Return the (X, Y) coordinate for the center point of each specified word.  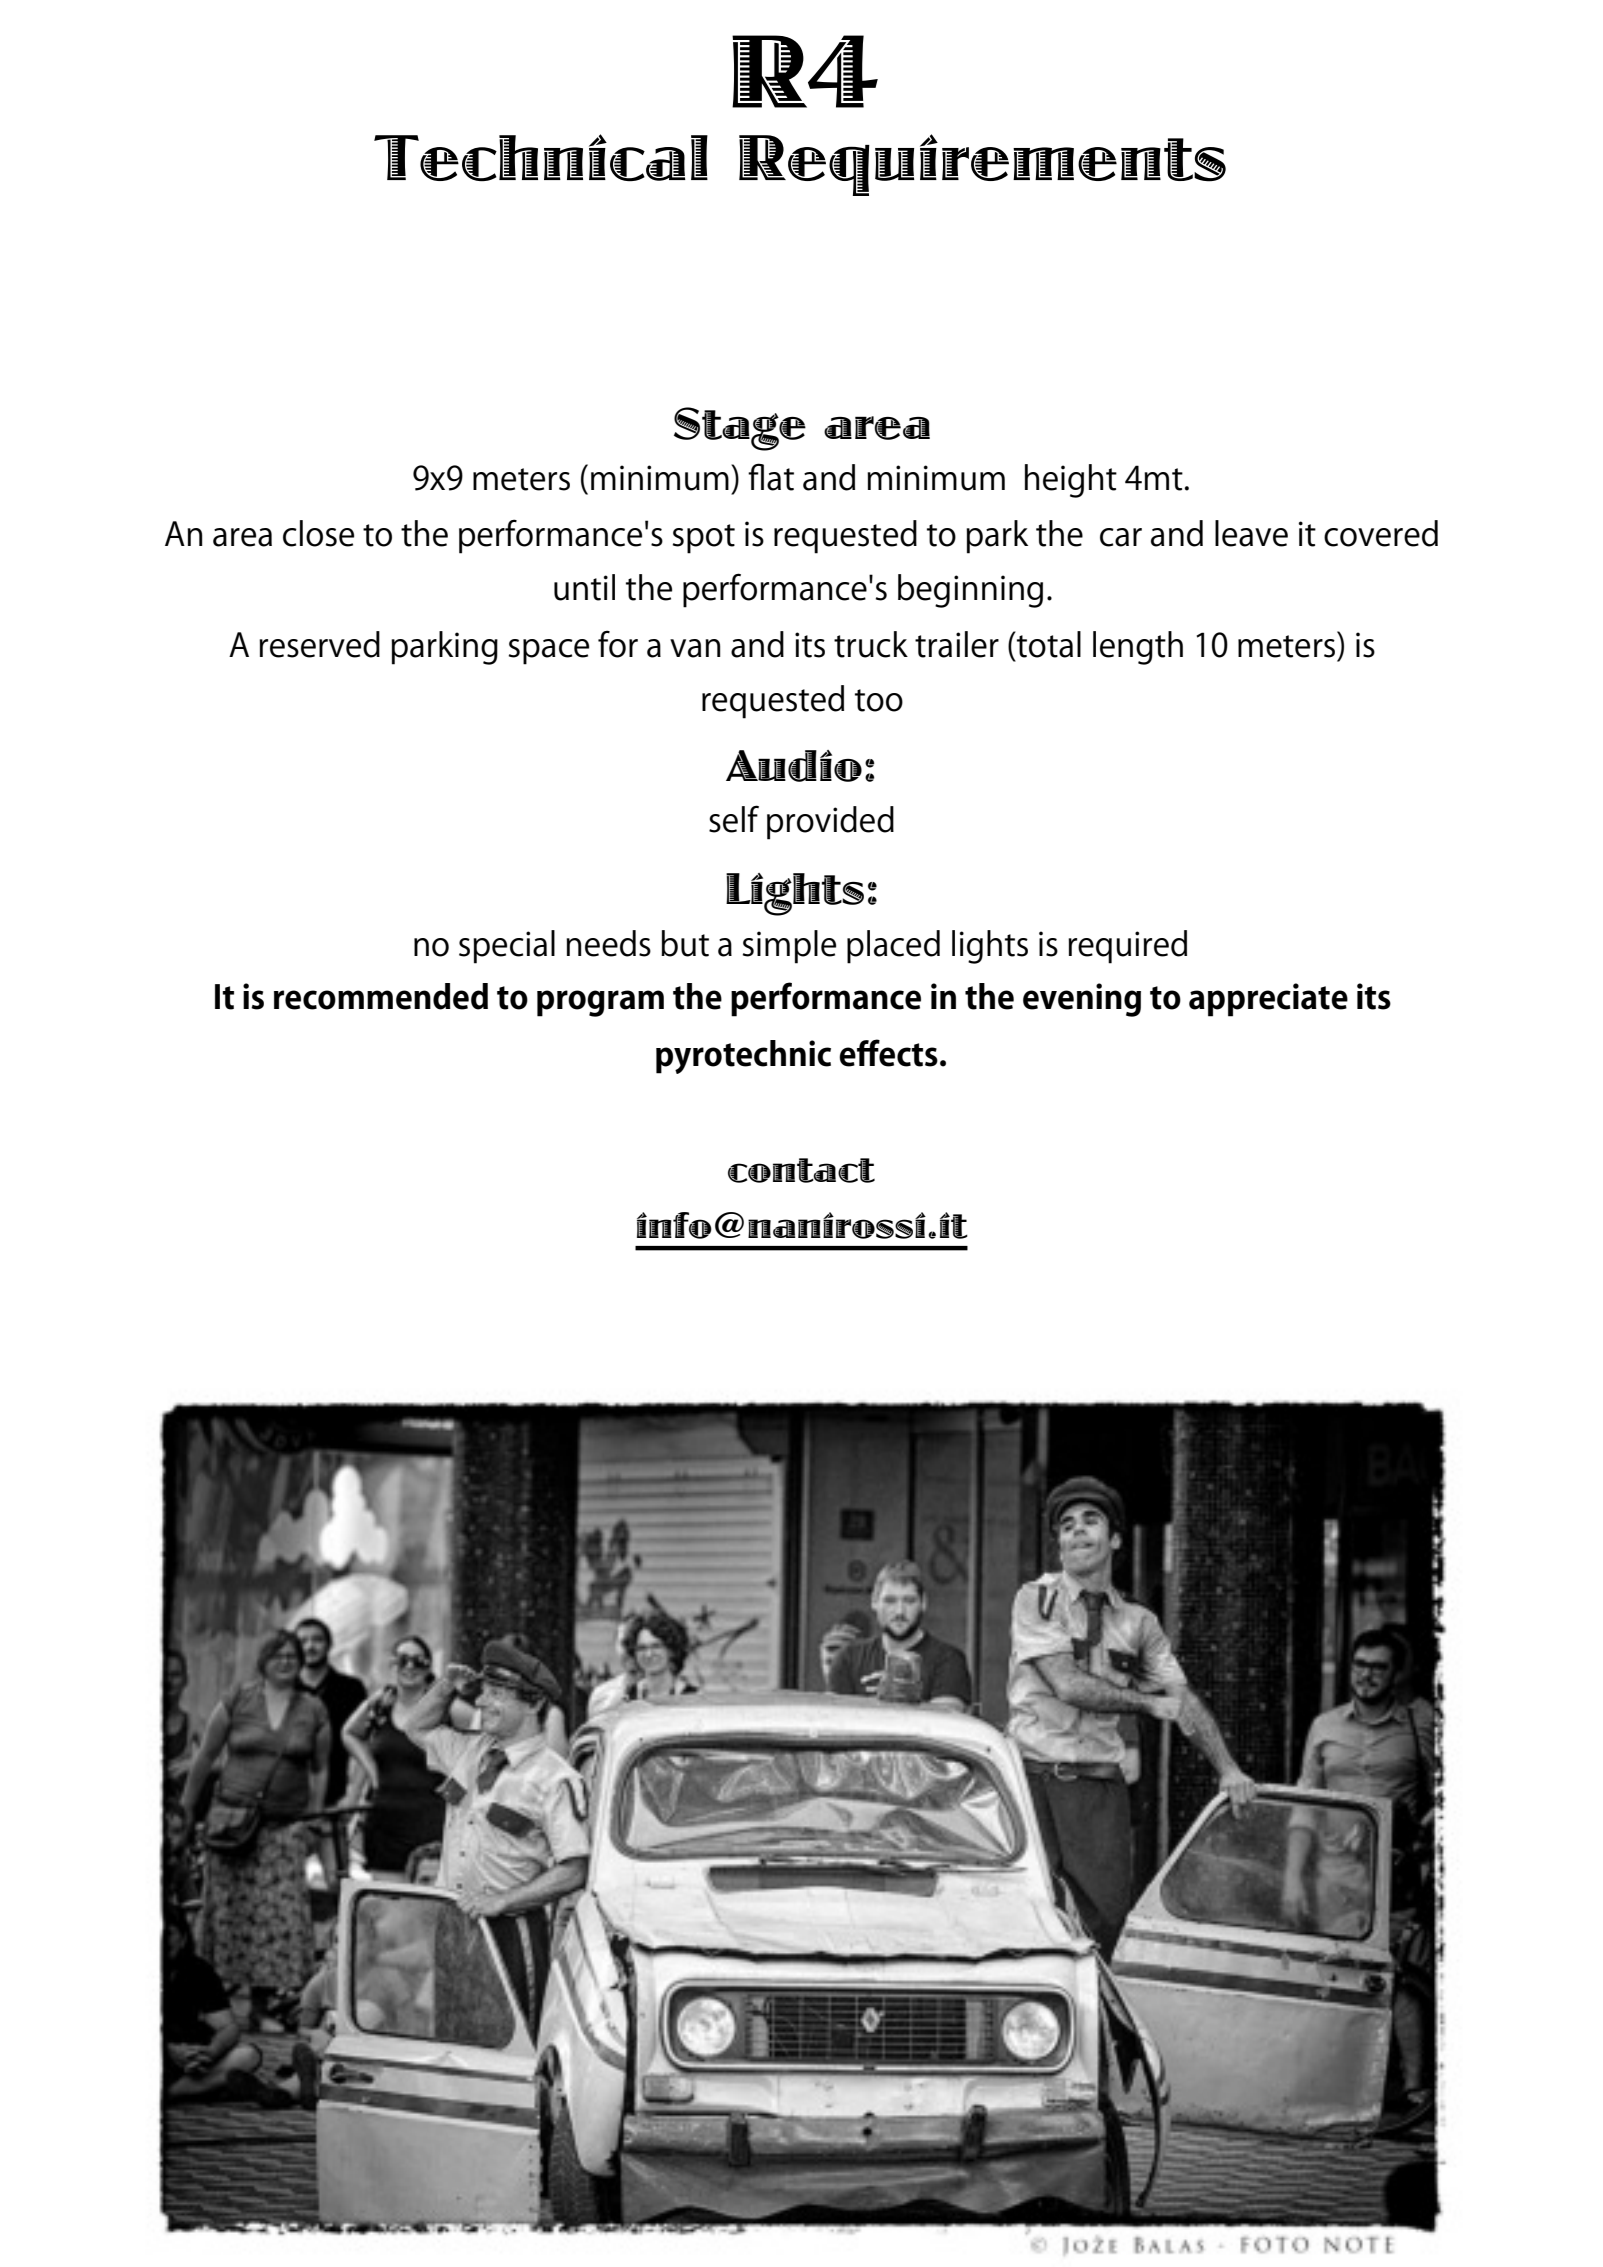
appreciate (1268, 1000)
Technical (541, 158)
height (1071, 481)
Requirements (982, 165)
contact (801, 1170)
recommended (381, 996)
